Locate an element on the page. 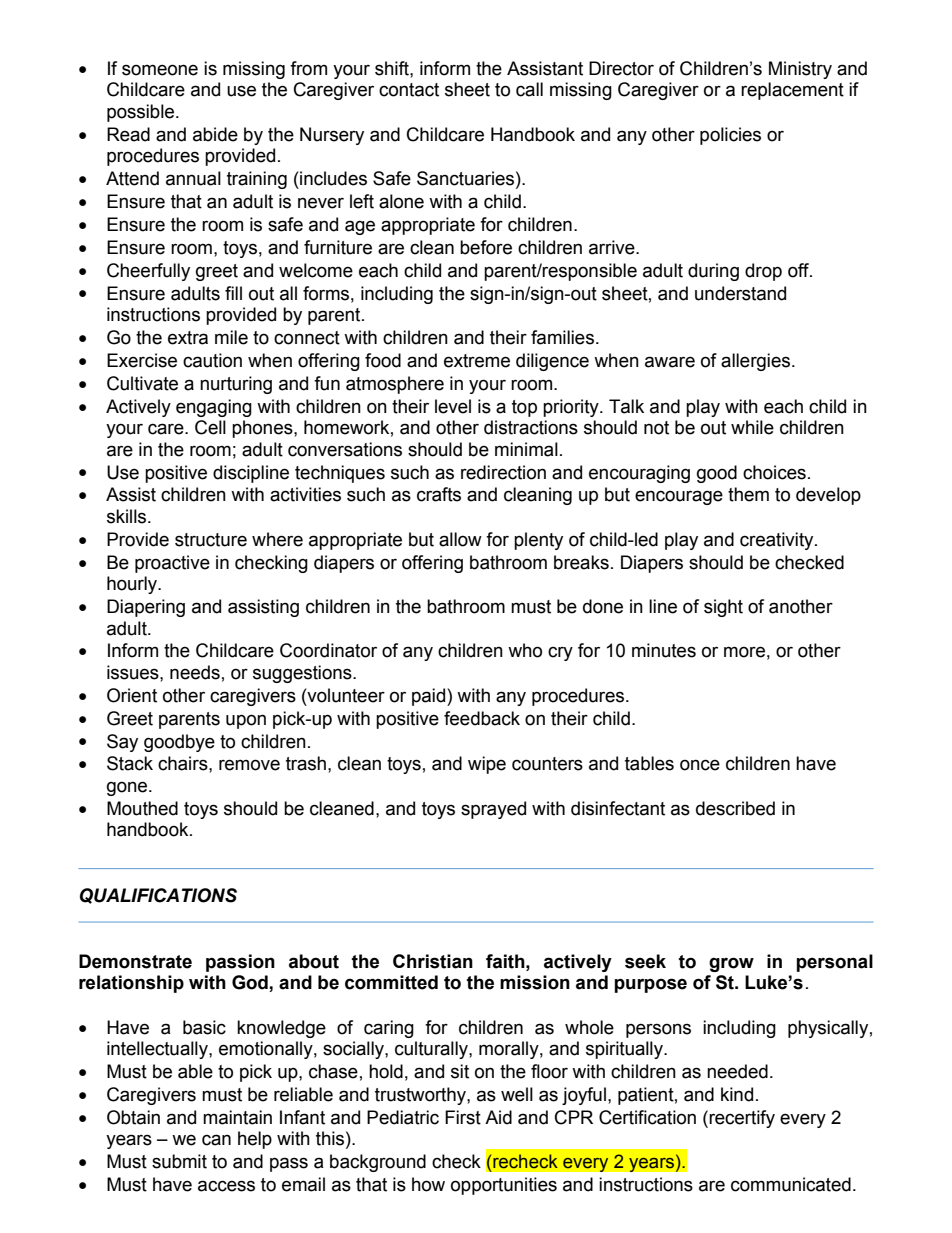 This document has width=952, height=1233. contact is located at coordinates (409, 90).
